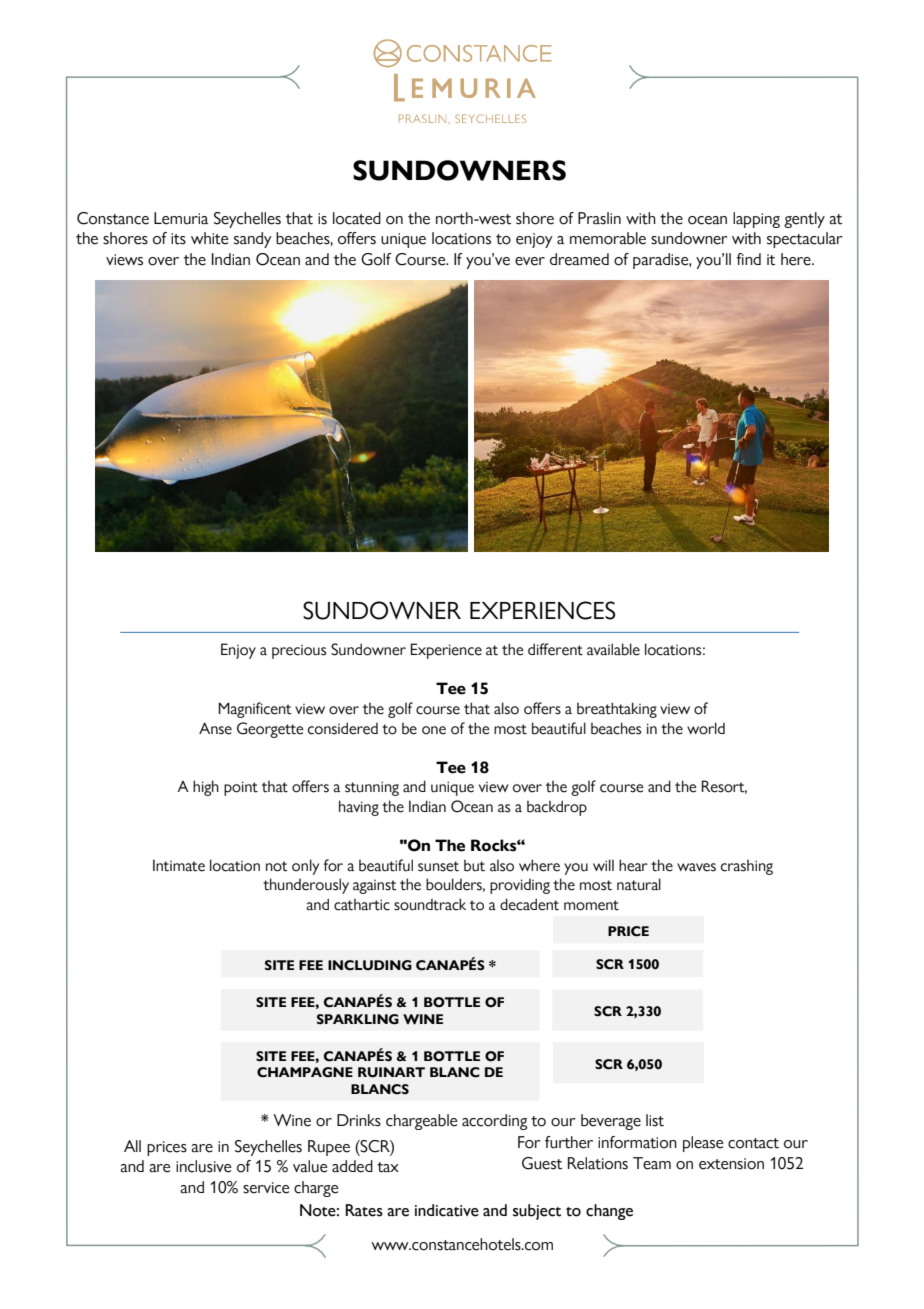 The width and height of the image is (924, 1309). Describe the element at coordinates (299, 652) in the image. I see `precious` at that location.
